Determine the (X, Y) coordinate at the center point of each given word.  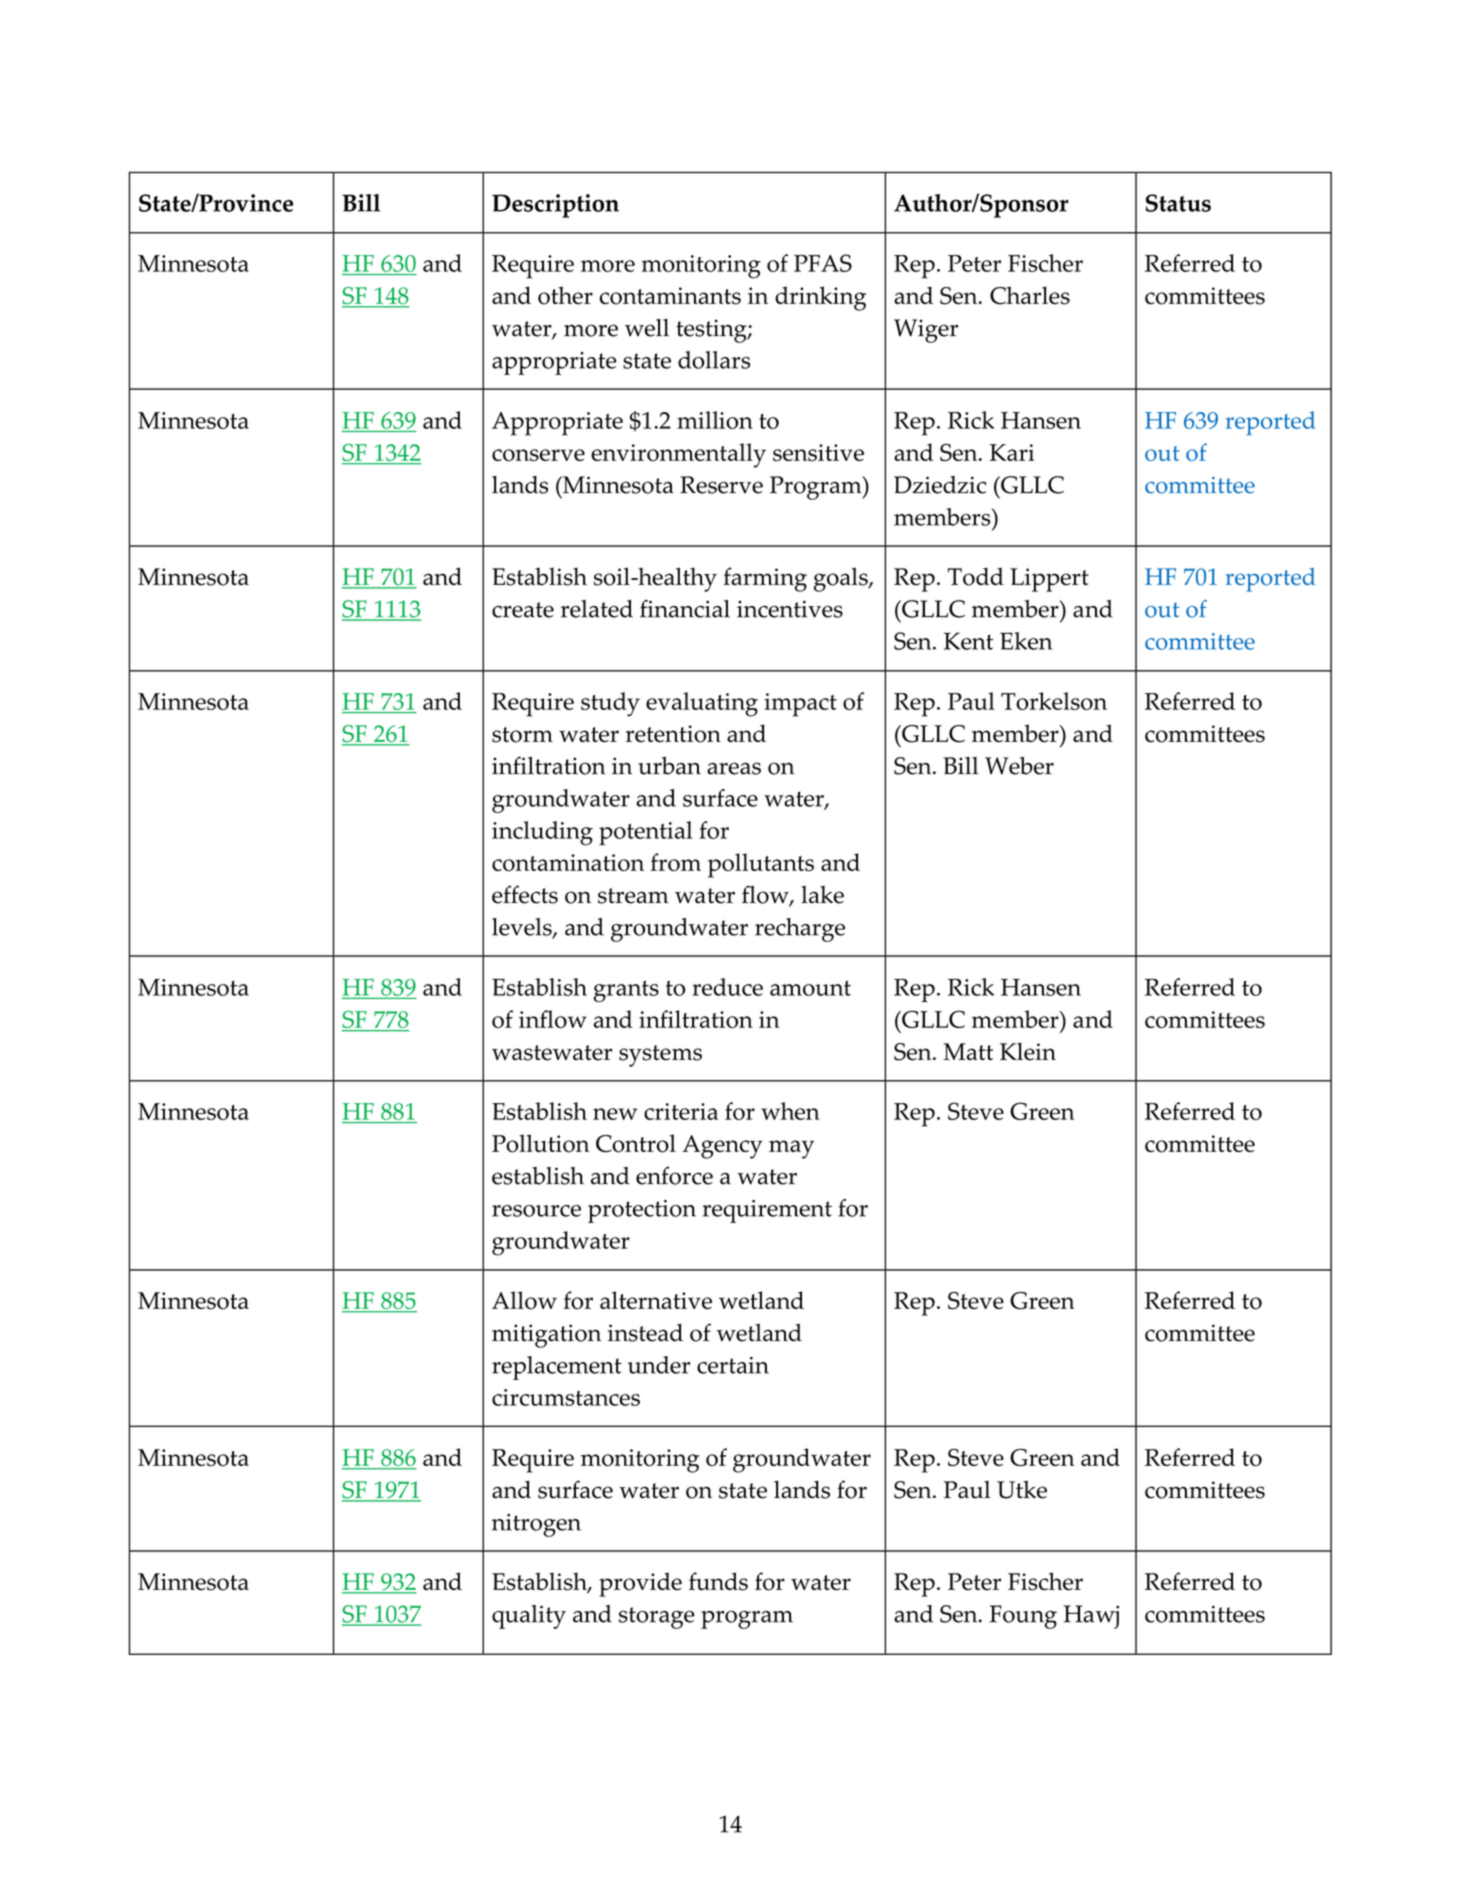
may (791, 1149)
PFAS (823, 263)
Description (555, 206)
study (610, 704)
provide (640, 1584)
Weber (1019, 766)
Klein (1028, 1051)
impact (800, 705)
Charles (1030, 295)
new (615, 1114)
